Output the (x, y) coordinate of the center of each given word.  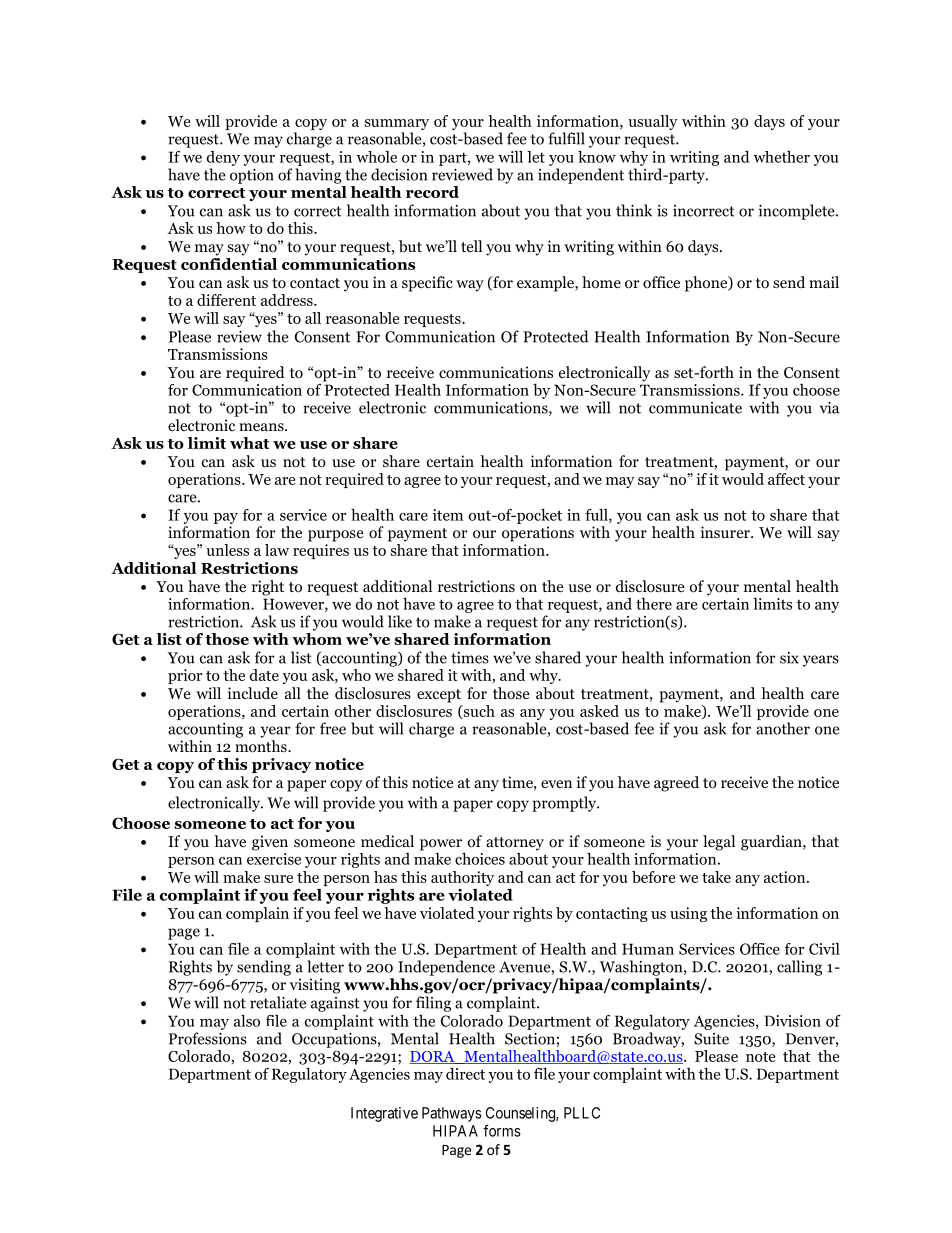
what (249, 443)
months (262, 746)
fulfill (566, 138)
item (448, 515)
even (556, 784)
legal (719, 843)
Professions (208, 1038)
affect (786, 479)
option (252, 176)
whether (782, 157)
